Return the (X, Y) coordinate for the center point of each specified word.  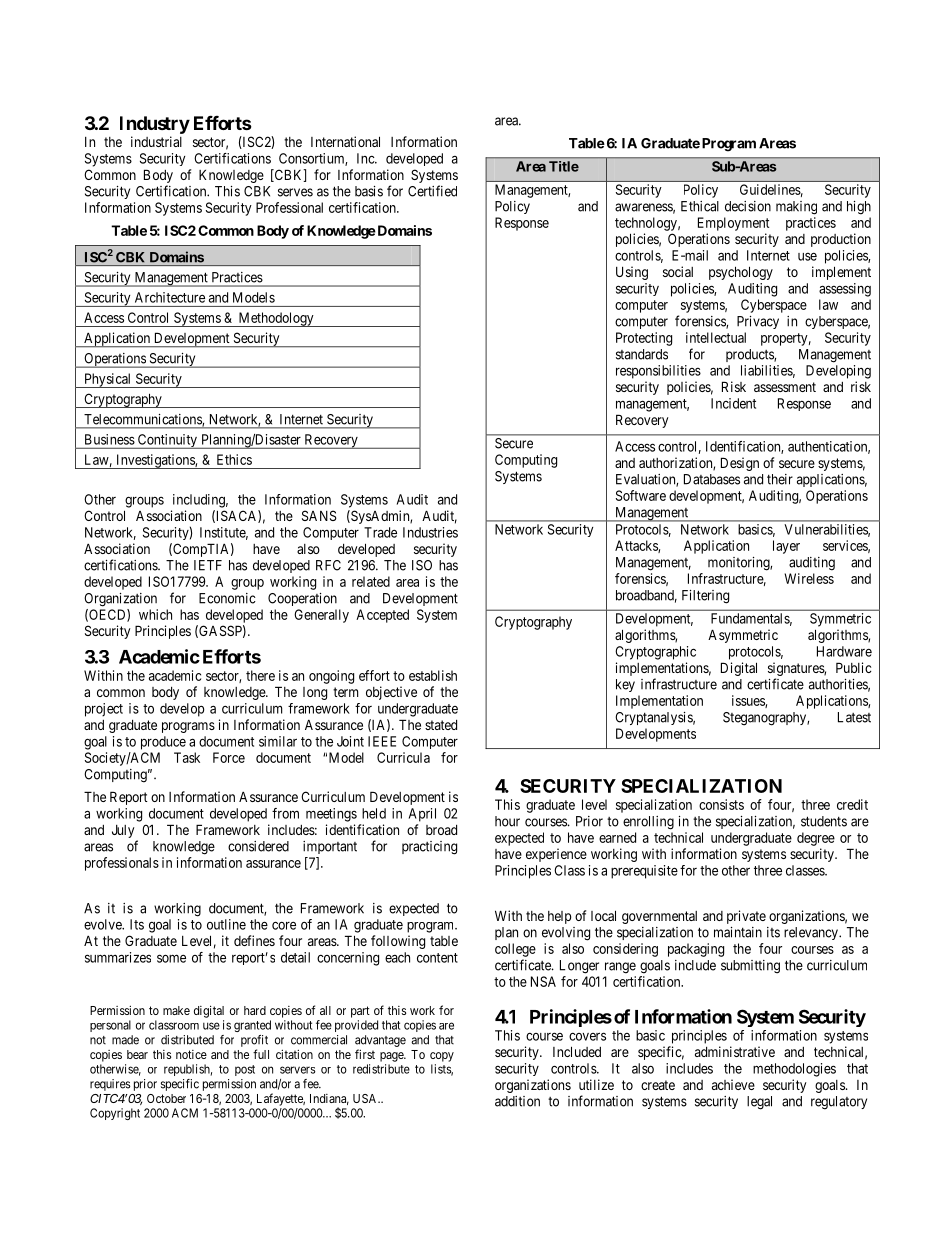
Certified (432, 191)
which (155, 614)
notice (191, 1054)
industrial (156, 141)
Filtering (705, 597)
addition (517, 1101)
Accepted (382, 616)
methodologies (794, 1070)
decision (748, 206)
